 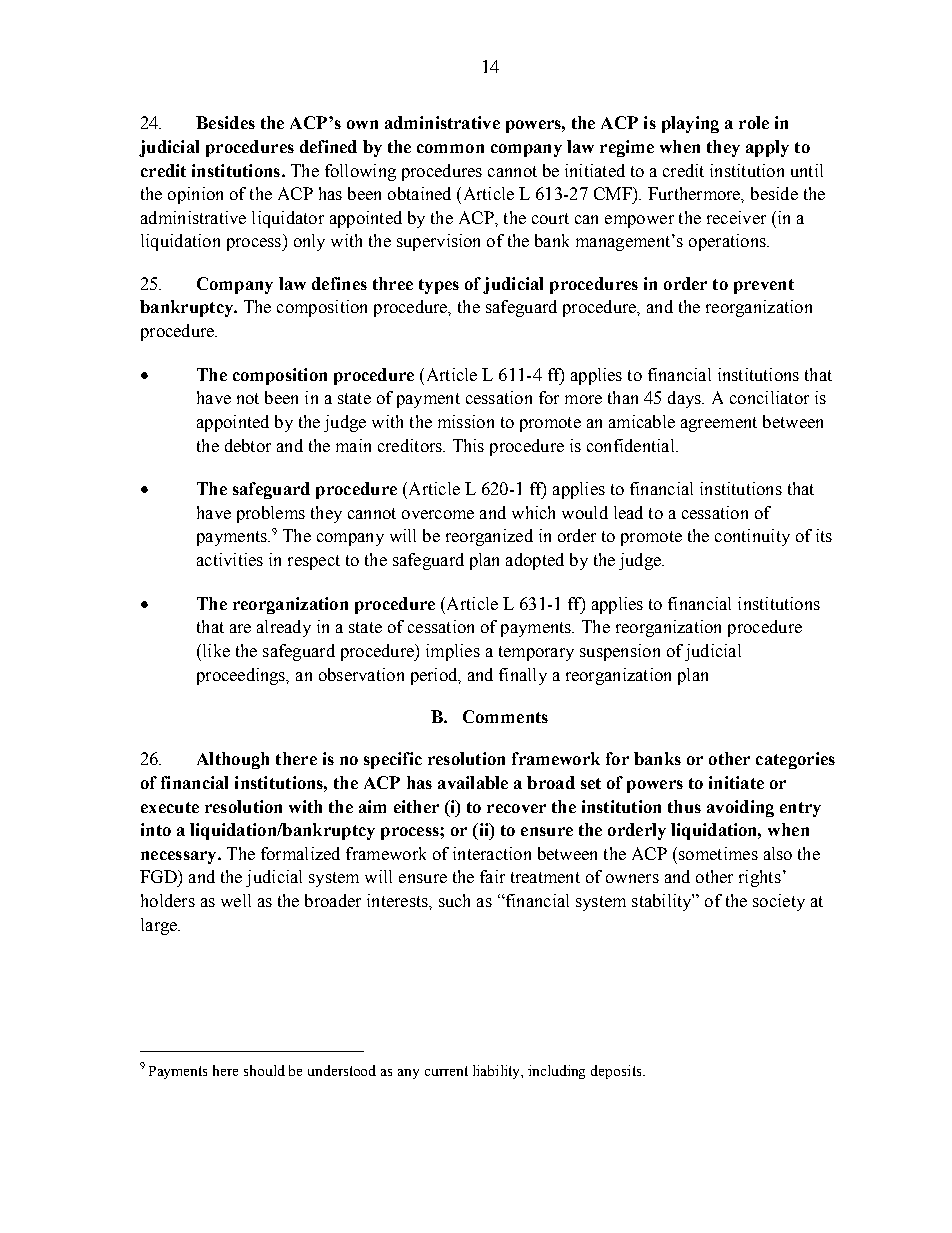 I want to click on Comments, so click(x=505, y=716).
